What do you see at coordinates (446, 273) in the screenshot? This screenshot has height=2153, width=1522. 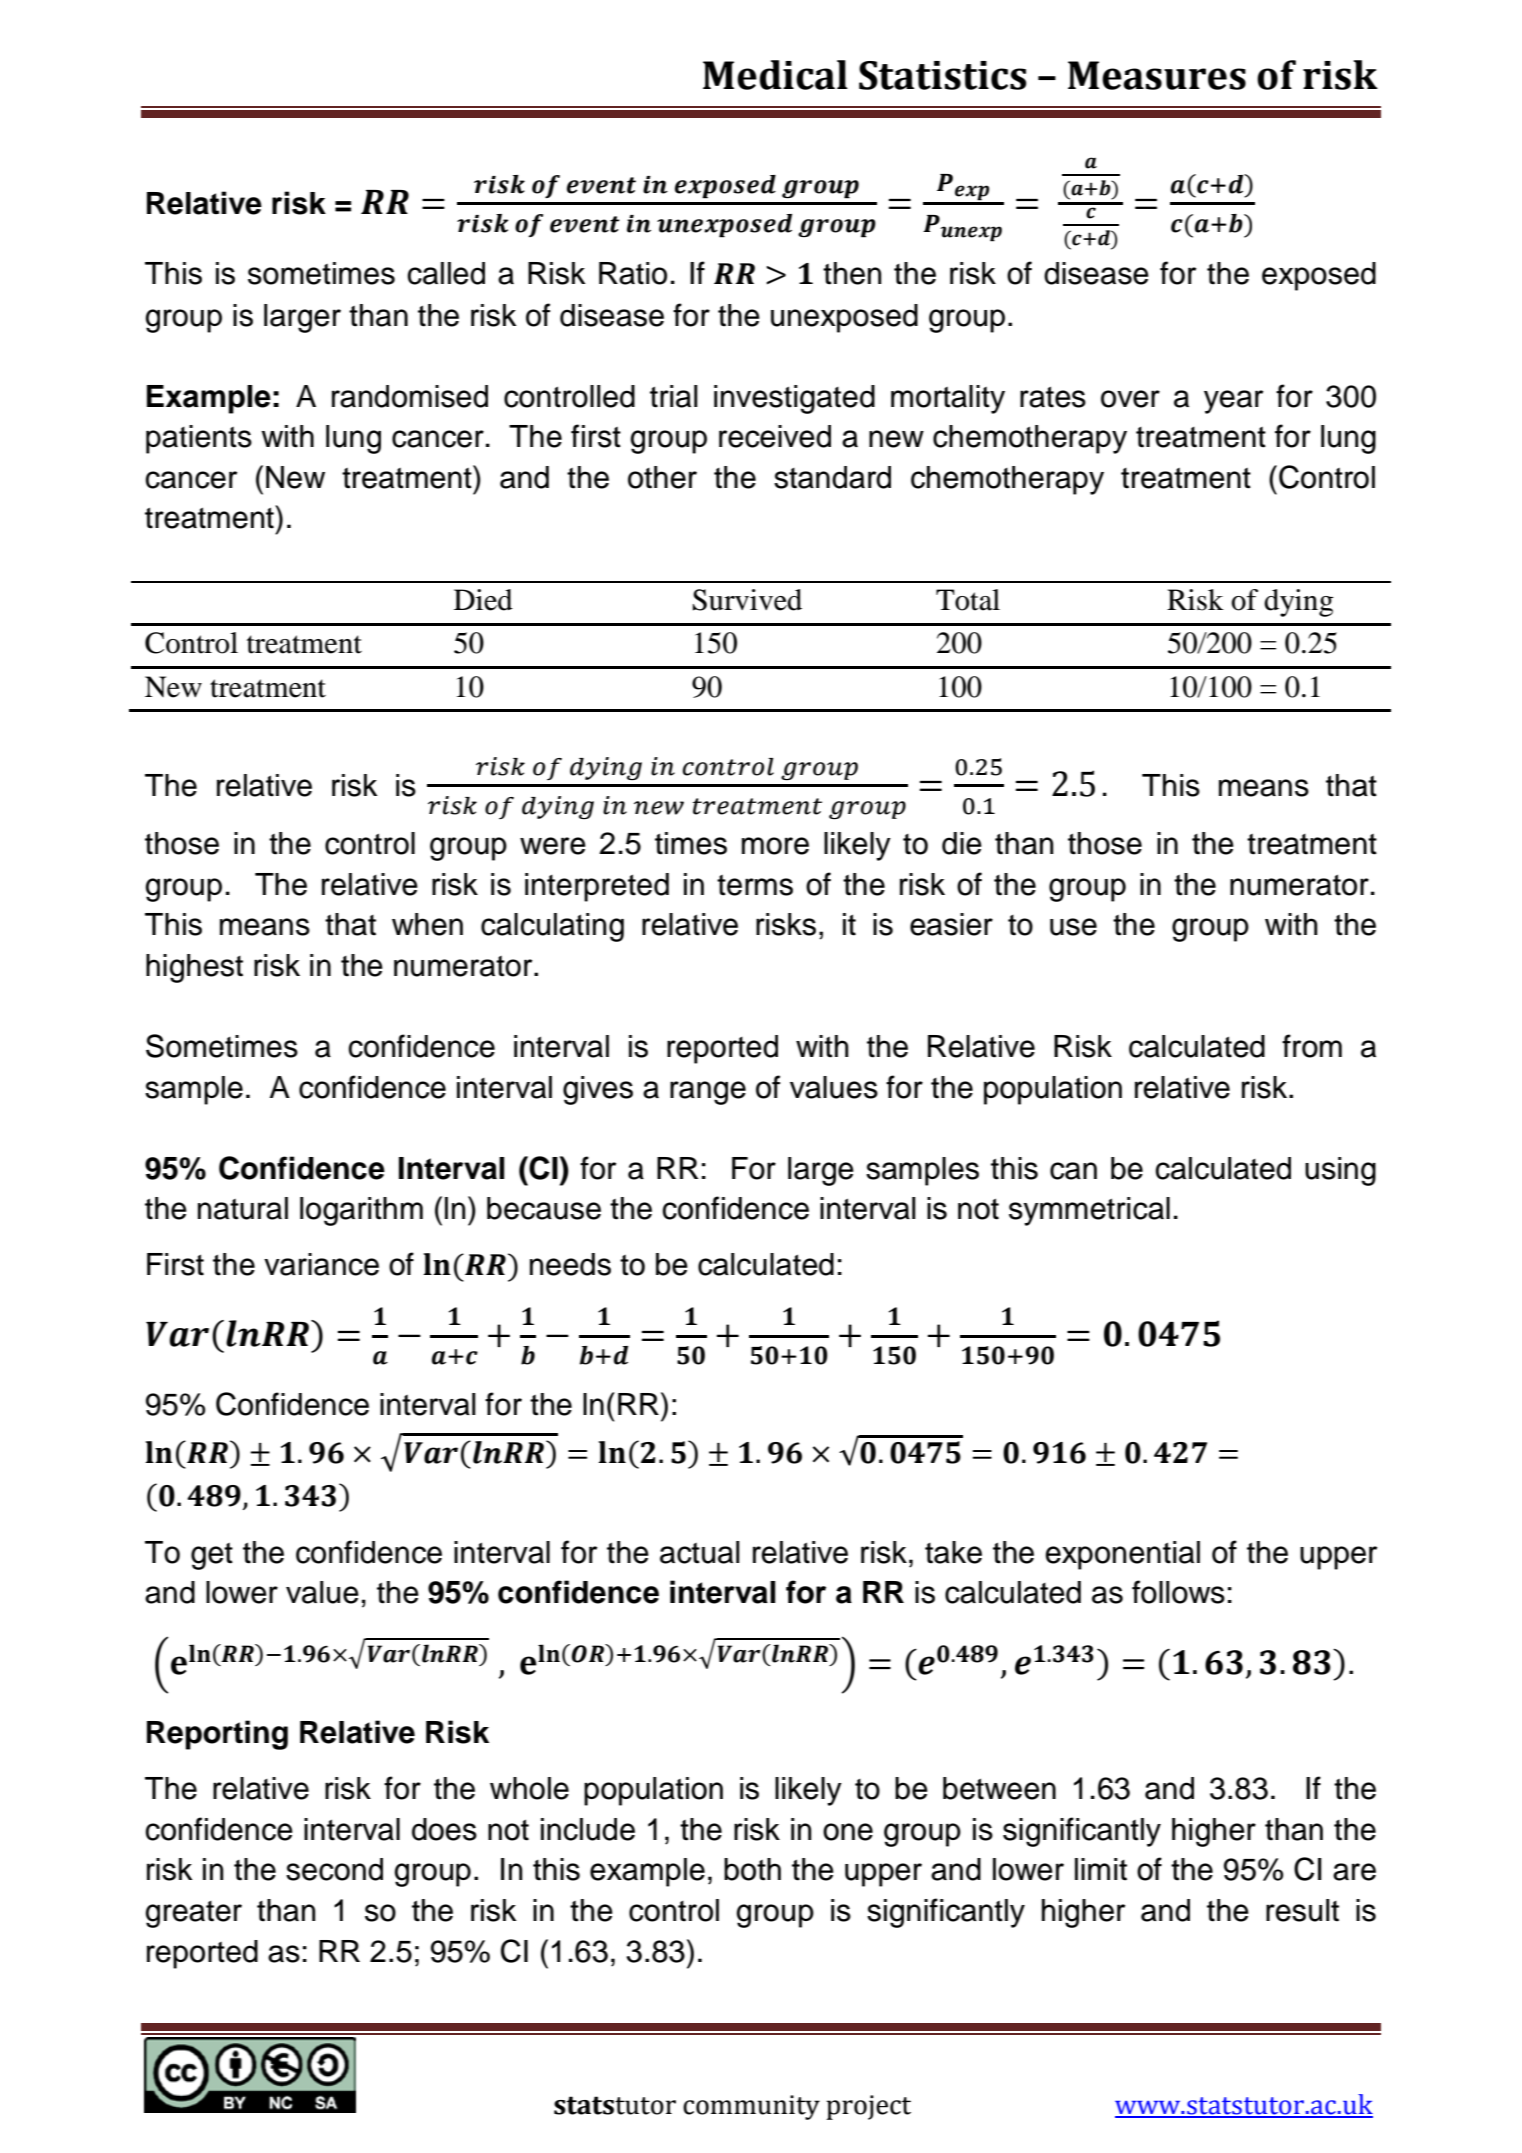 I see `called` at bounding box center [446, 273].
